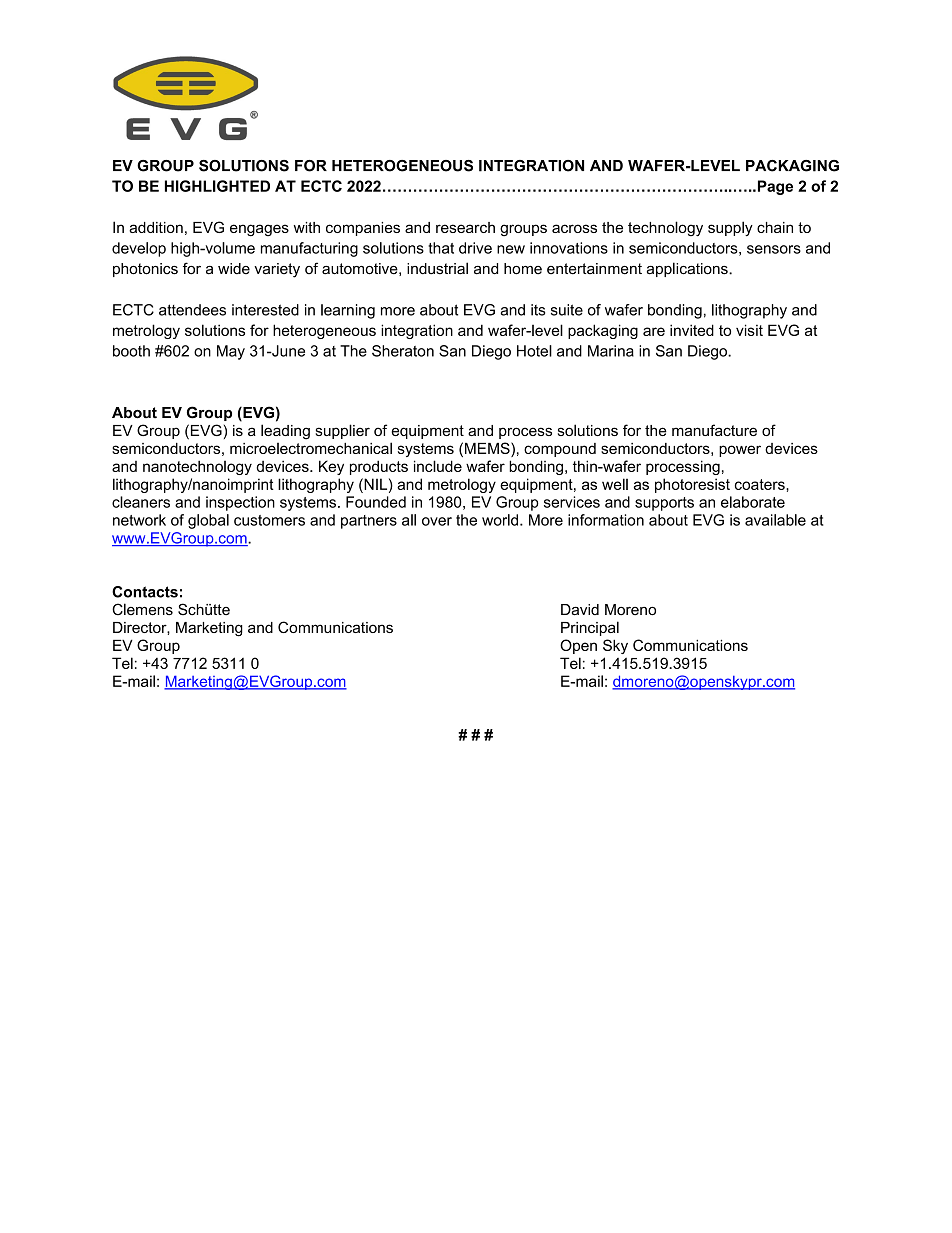  What do you see at coordinates (208, 521) in the image?
I see `global` at bounding box center [208, 521].
